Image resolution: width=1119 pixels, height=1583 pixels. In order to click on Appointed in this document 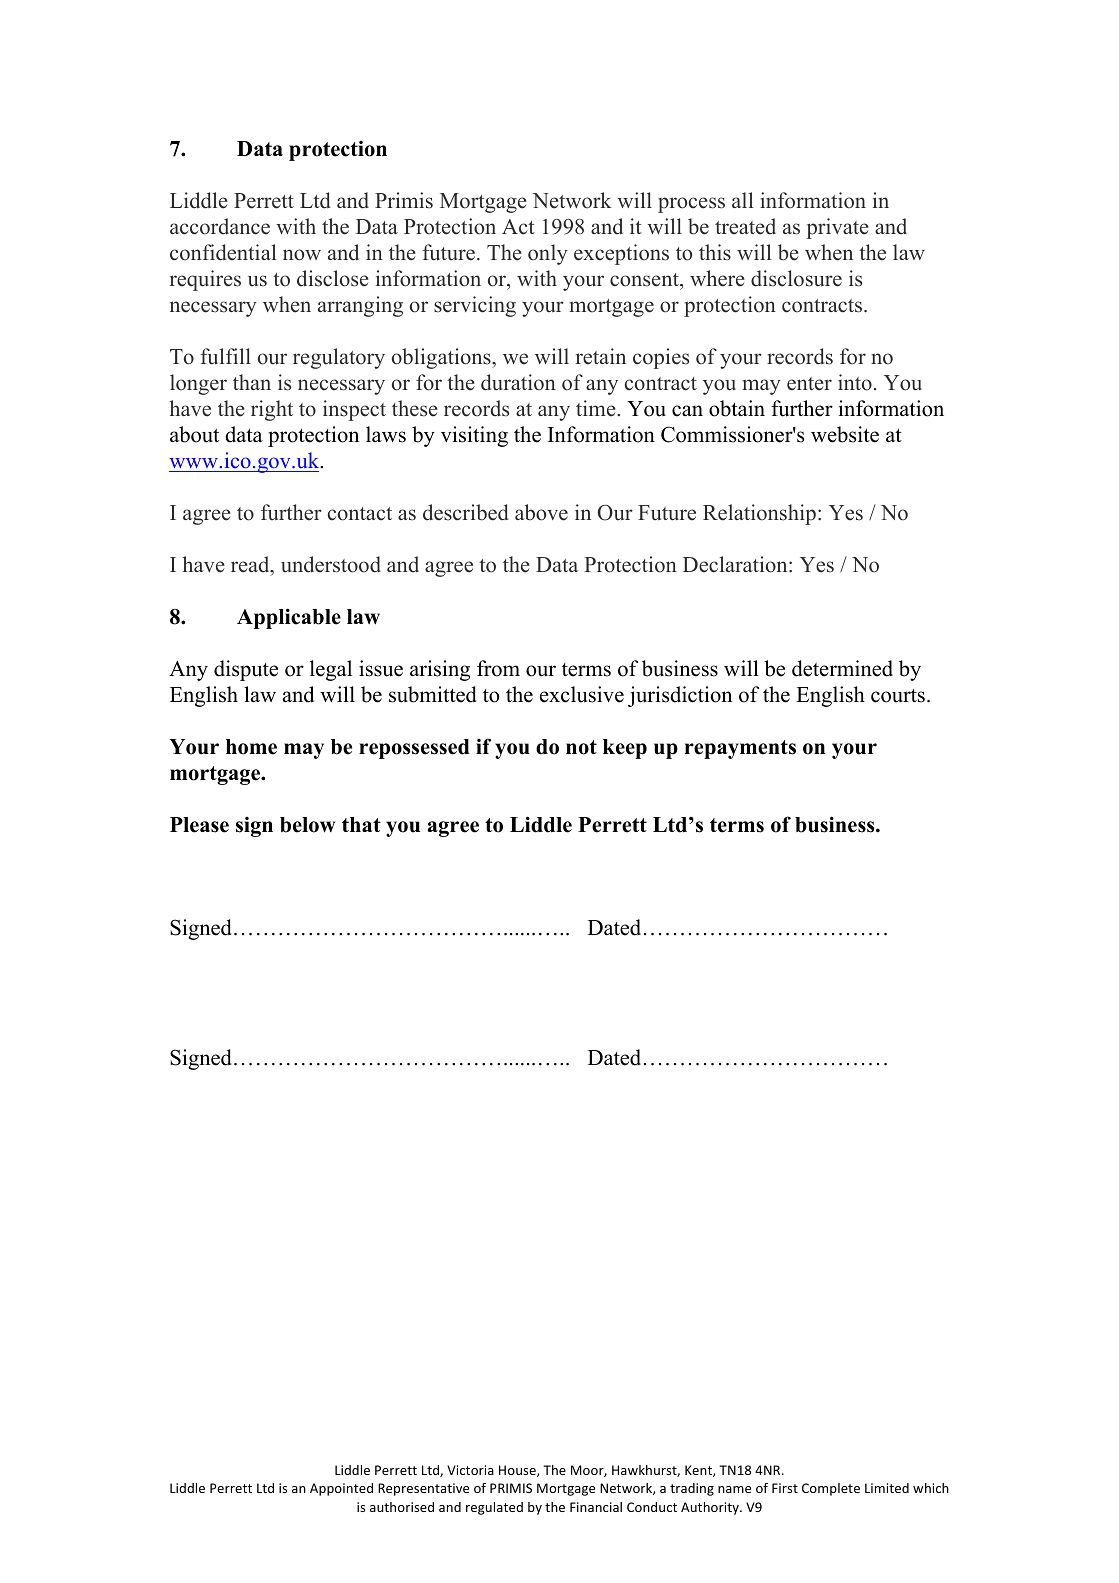, I will do `click(341, 1489)`.
